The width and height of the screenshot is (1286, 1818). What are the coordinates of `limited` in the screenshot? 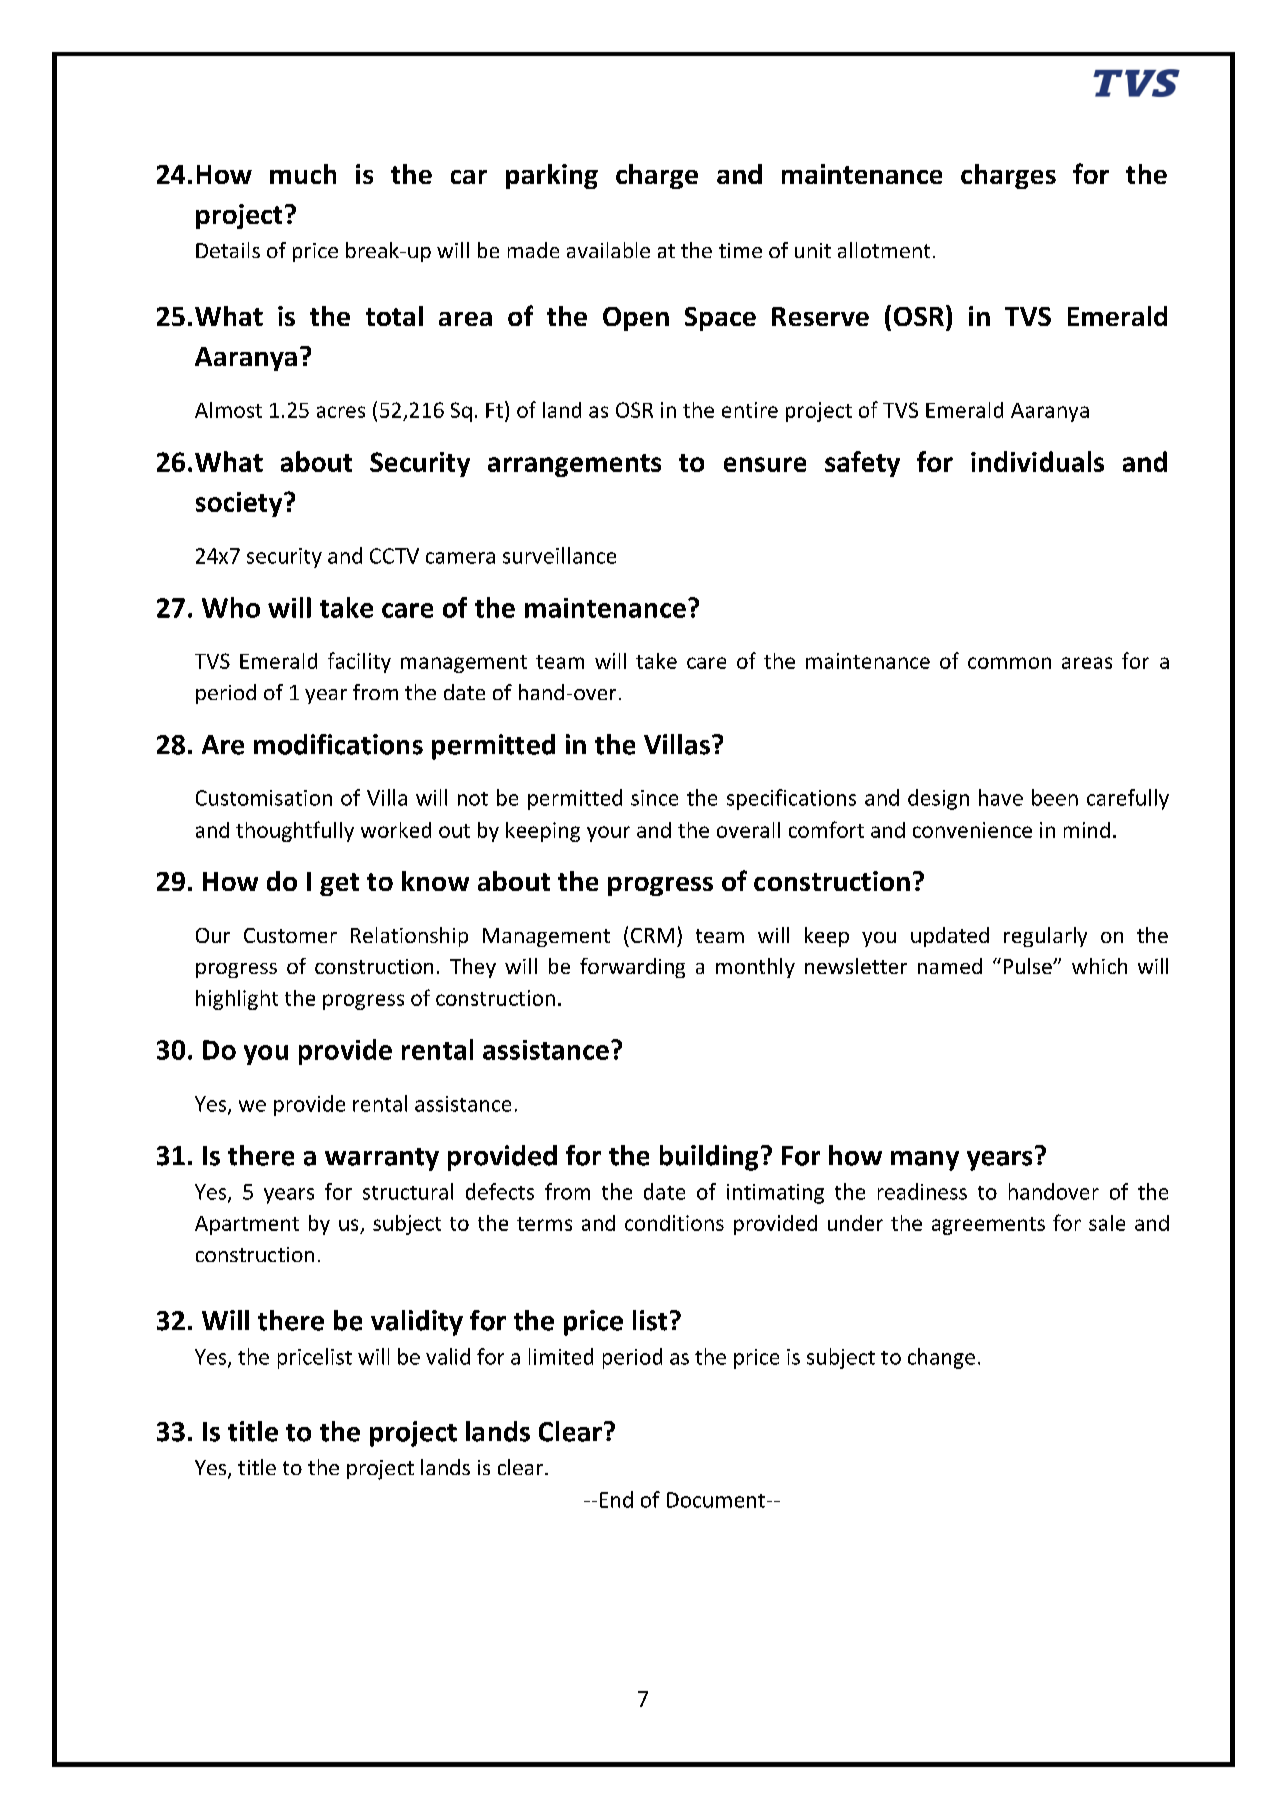 It's located at (561, 1356).
